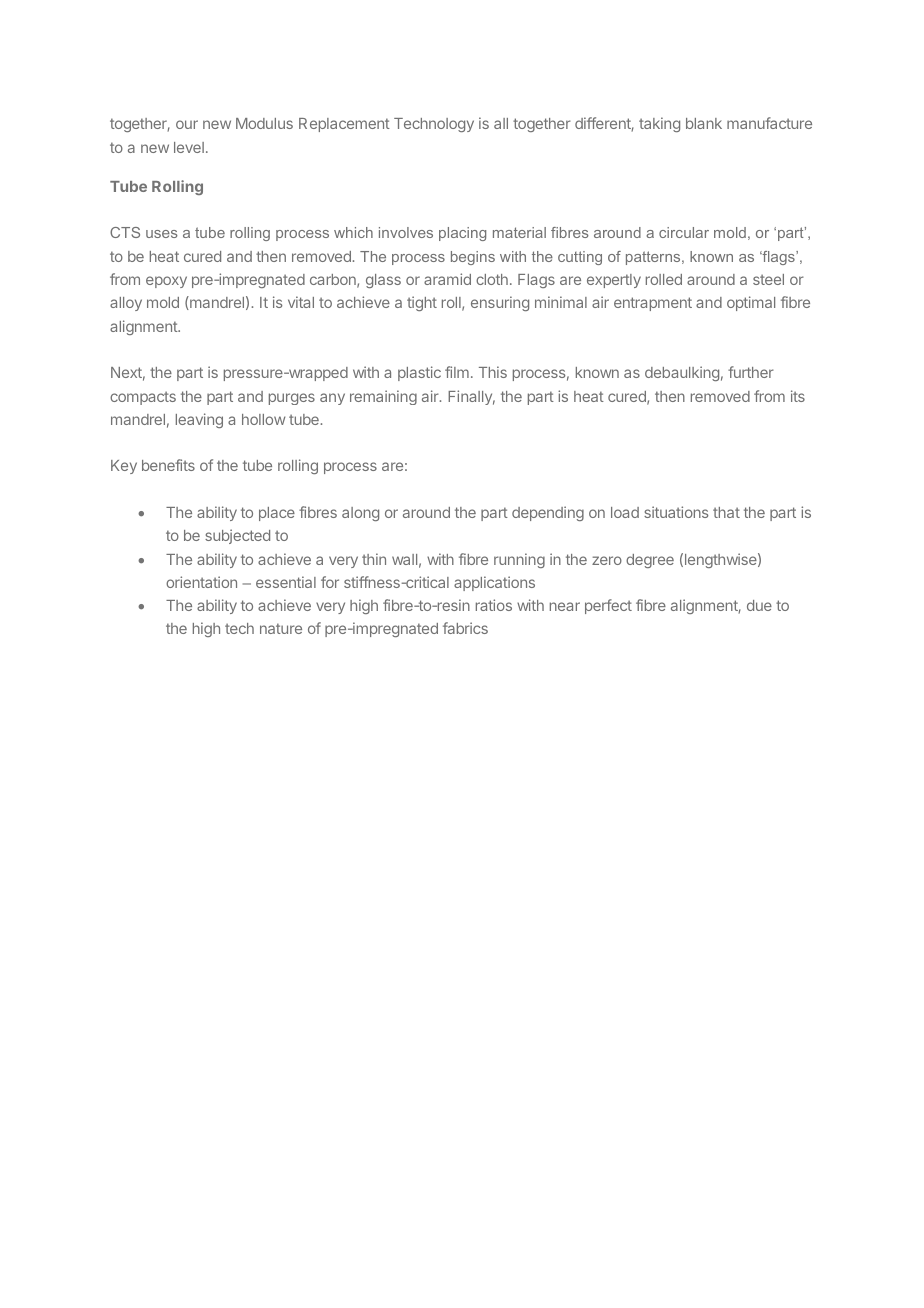 This image has height=1308, width=924. Describe the element at coordinates (199, 420) in the image. I see `leaving` at that location.
